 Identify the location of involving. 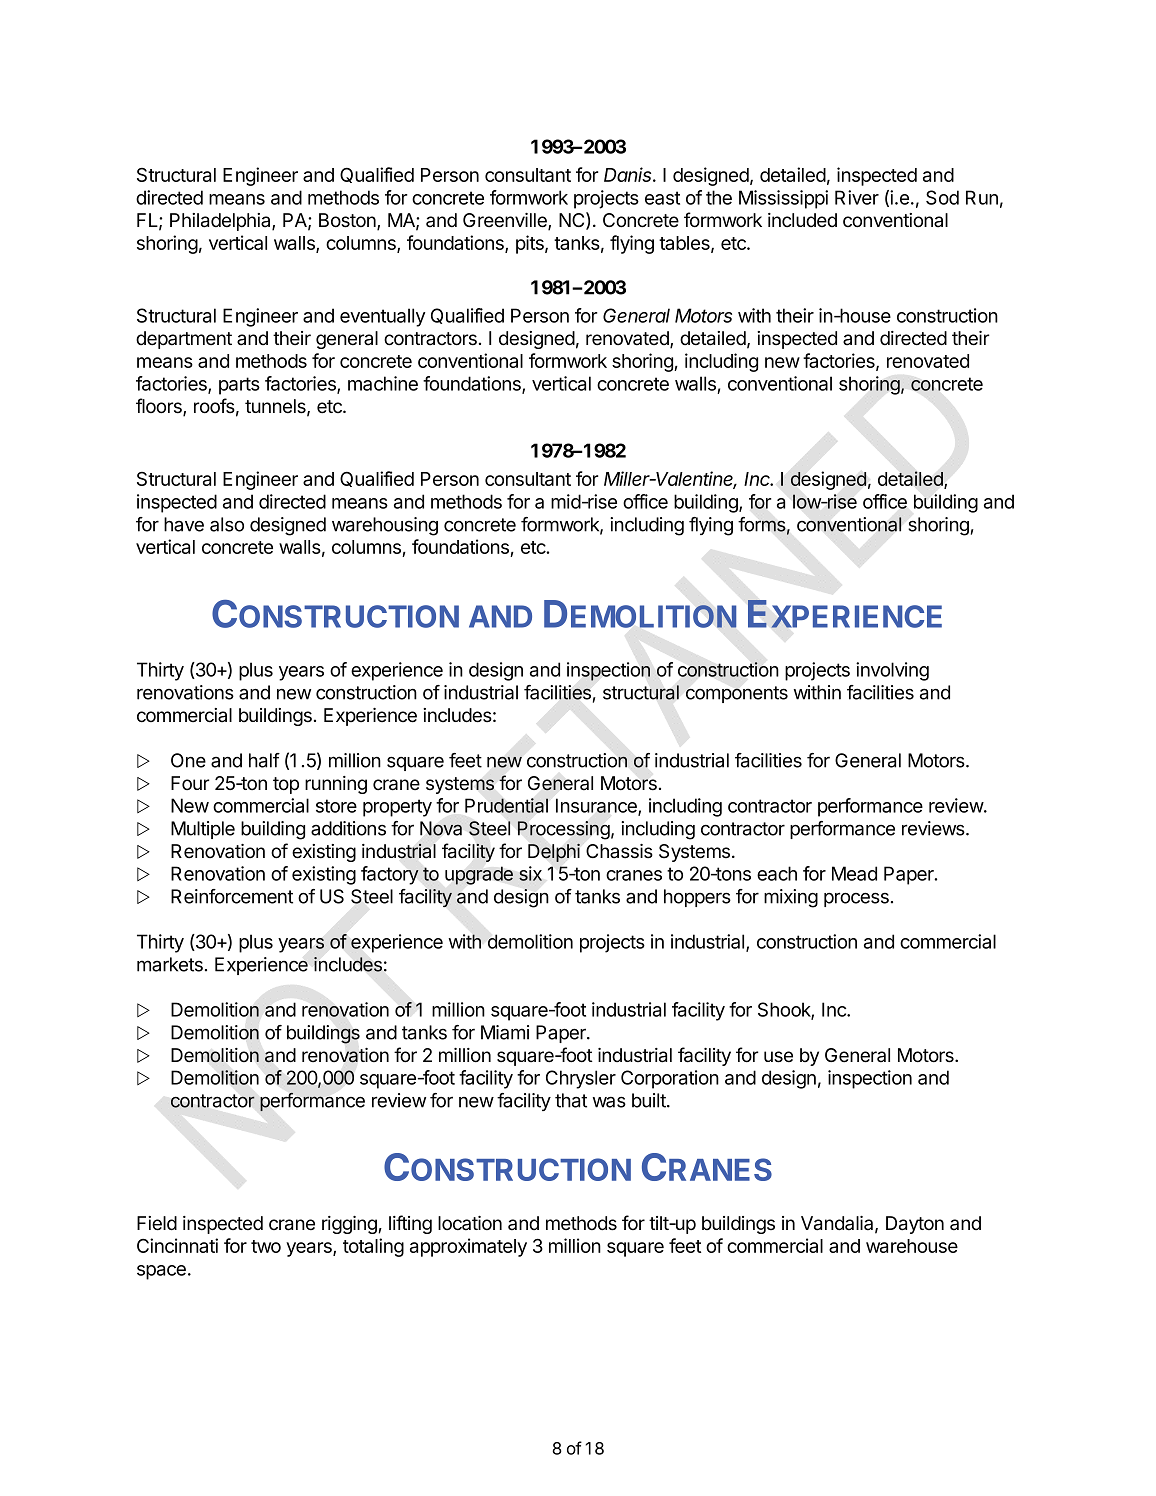
(892, 671).
